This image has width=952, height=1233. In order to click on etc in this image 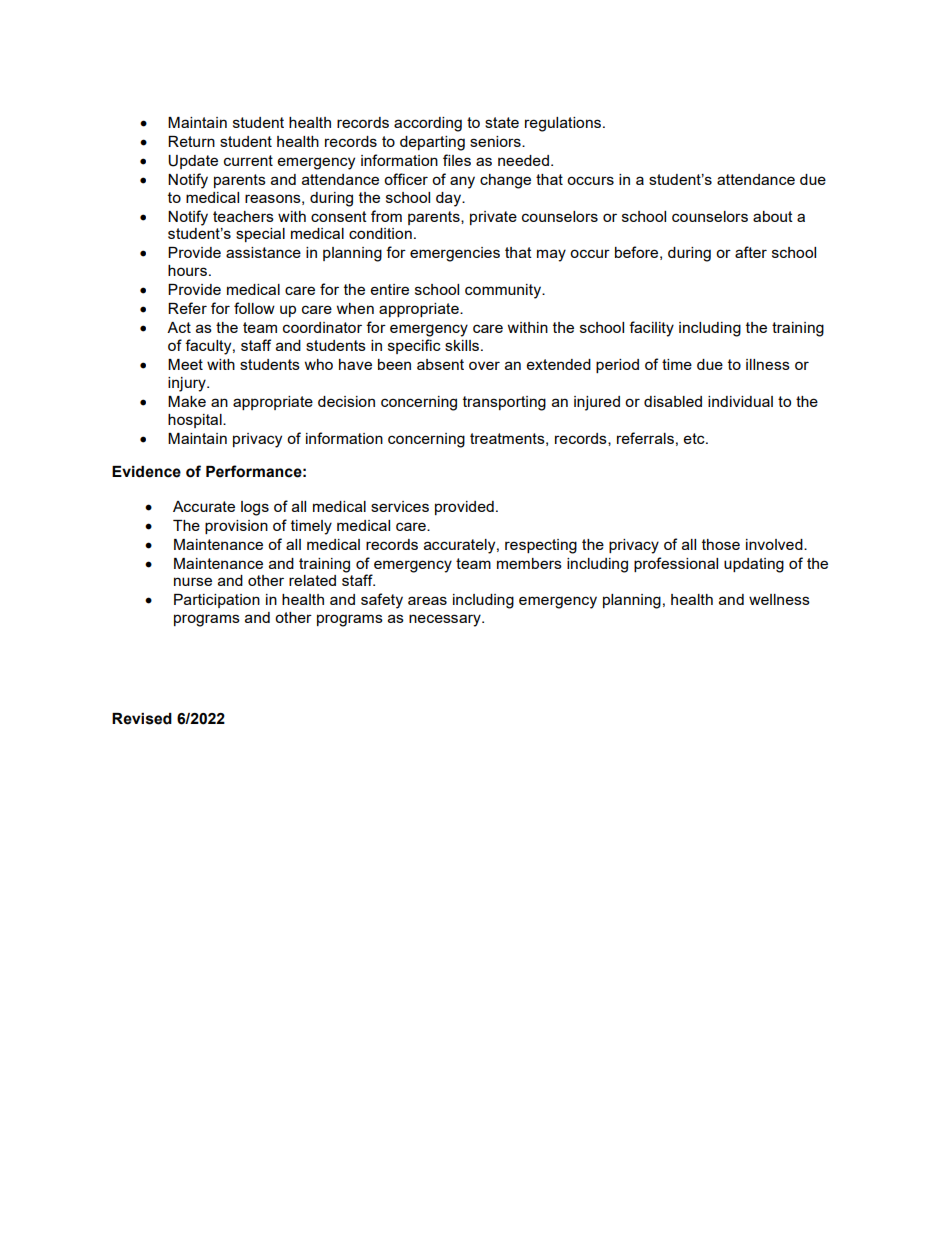, I will do `click(695, 438)`.
